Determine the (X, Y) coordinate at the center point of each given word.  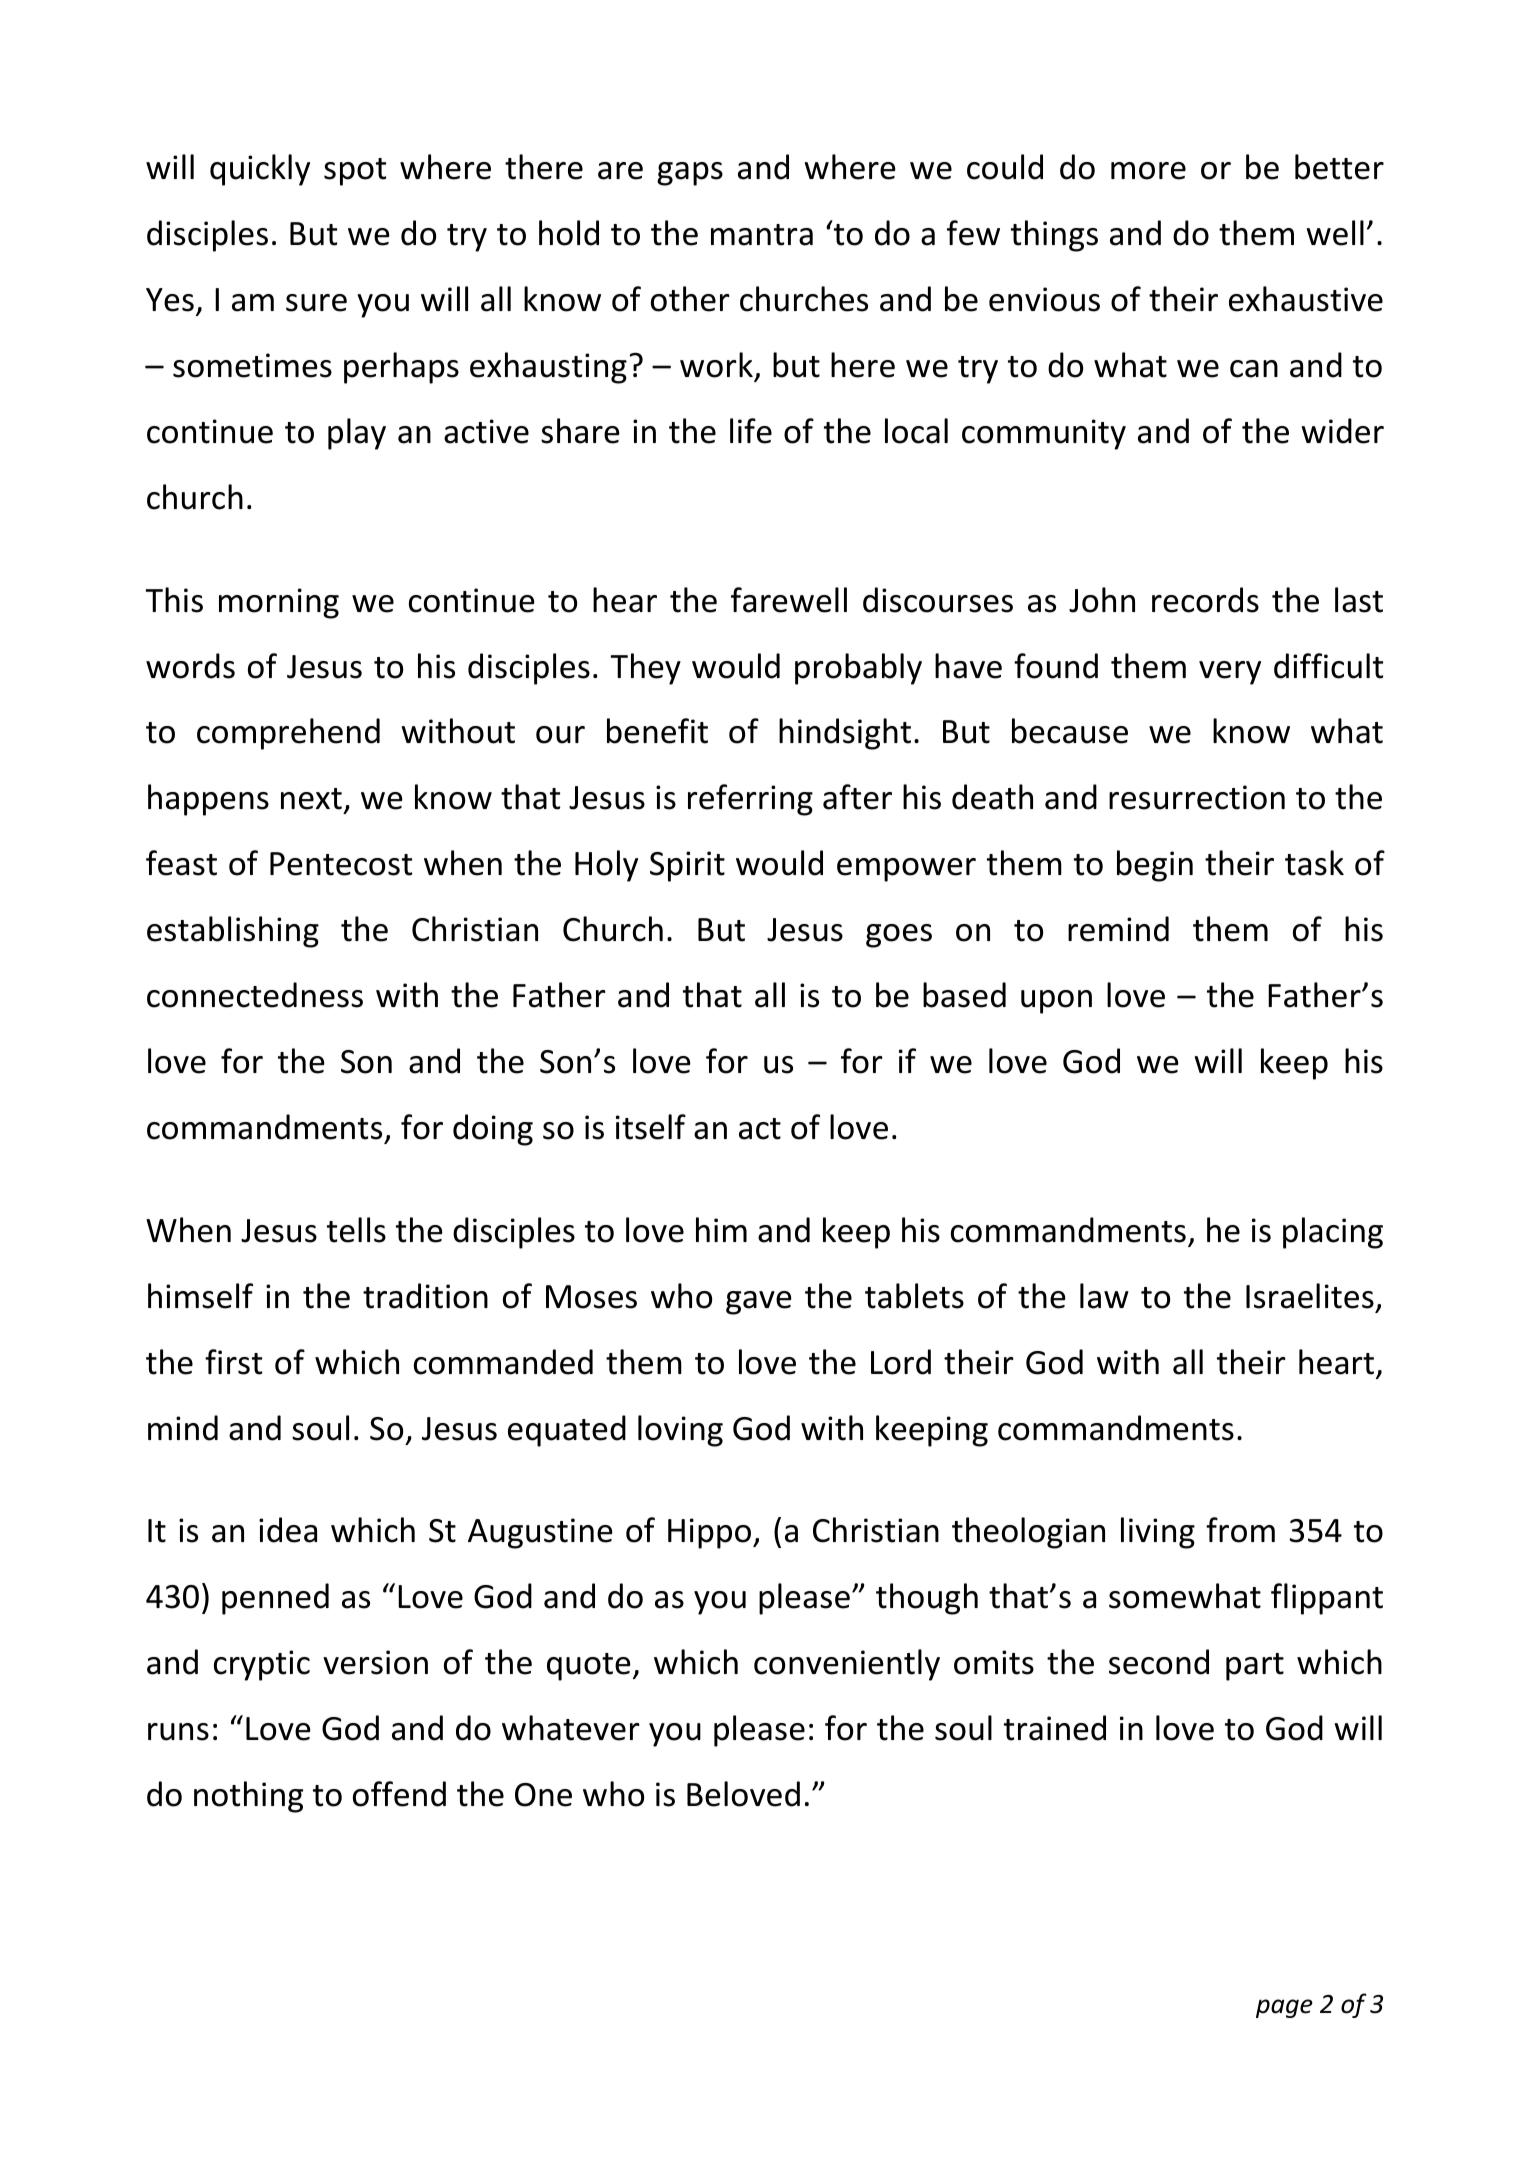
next (311, 799)
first (233, 1362)
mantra (762, 235)
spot (355, 172)
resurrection (1197, 797)
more (1148, 171)
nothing (248, 1797)
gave (759, 1303)
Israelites (1310, 1296)
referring (750, 800)
